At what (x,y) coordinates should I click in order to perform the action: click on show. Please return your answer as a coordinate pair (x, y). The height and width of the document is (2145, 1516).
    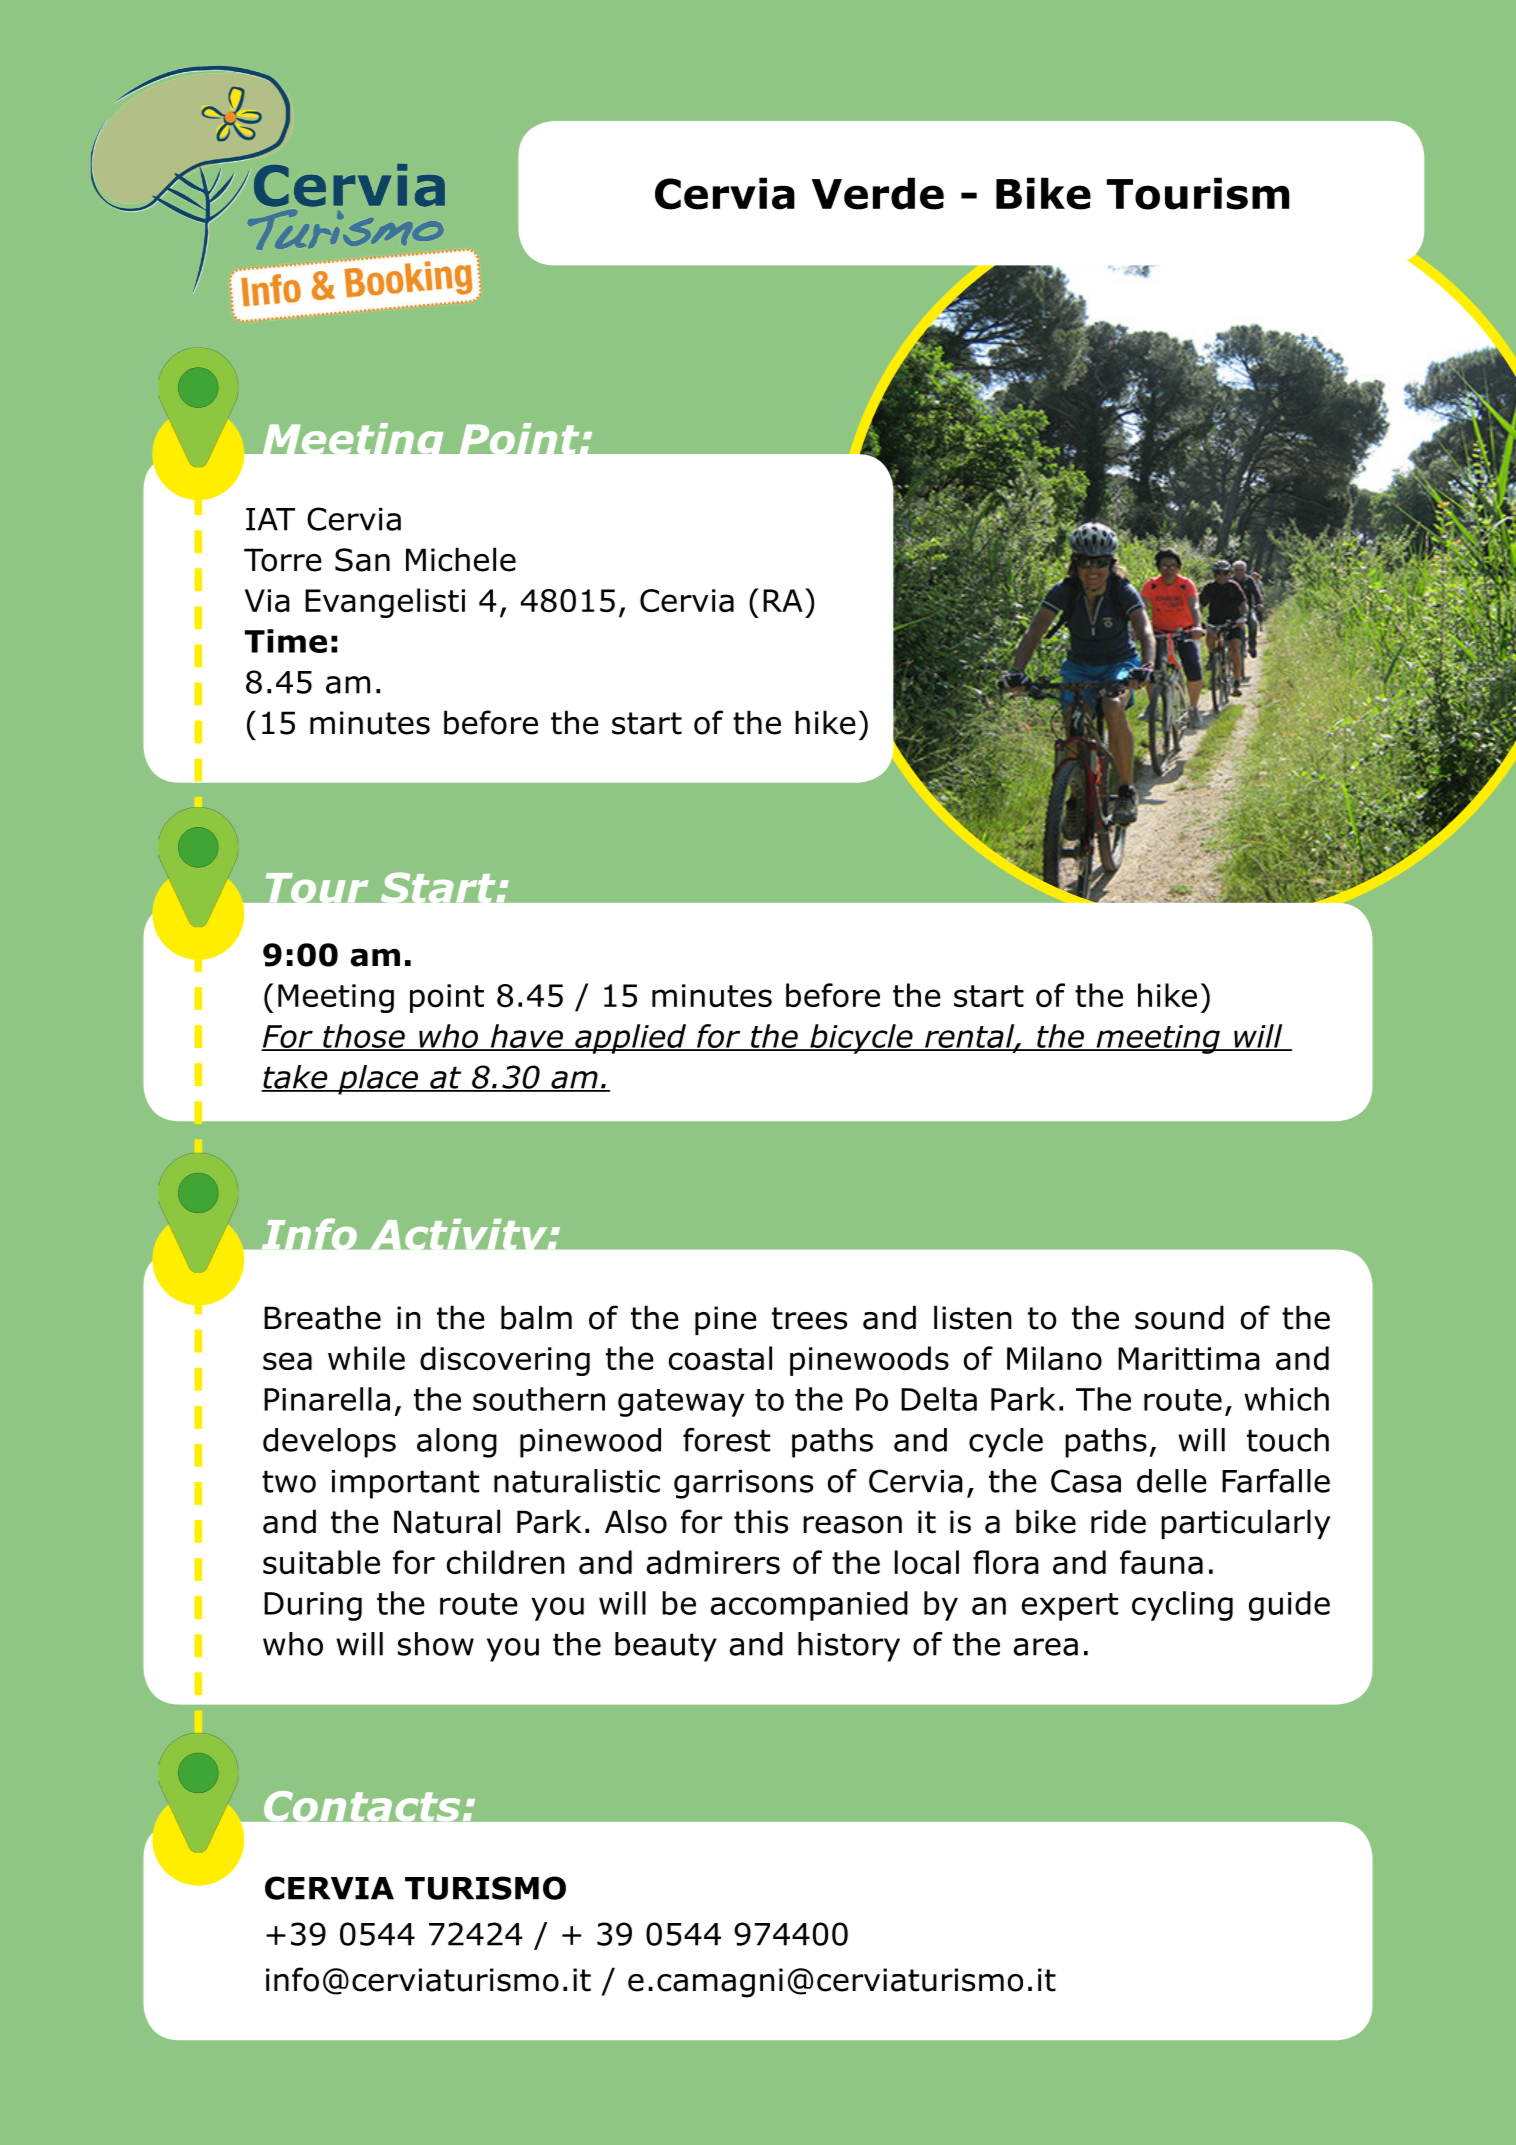
    Looking at the image, I should click on (436, 1644).
